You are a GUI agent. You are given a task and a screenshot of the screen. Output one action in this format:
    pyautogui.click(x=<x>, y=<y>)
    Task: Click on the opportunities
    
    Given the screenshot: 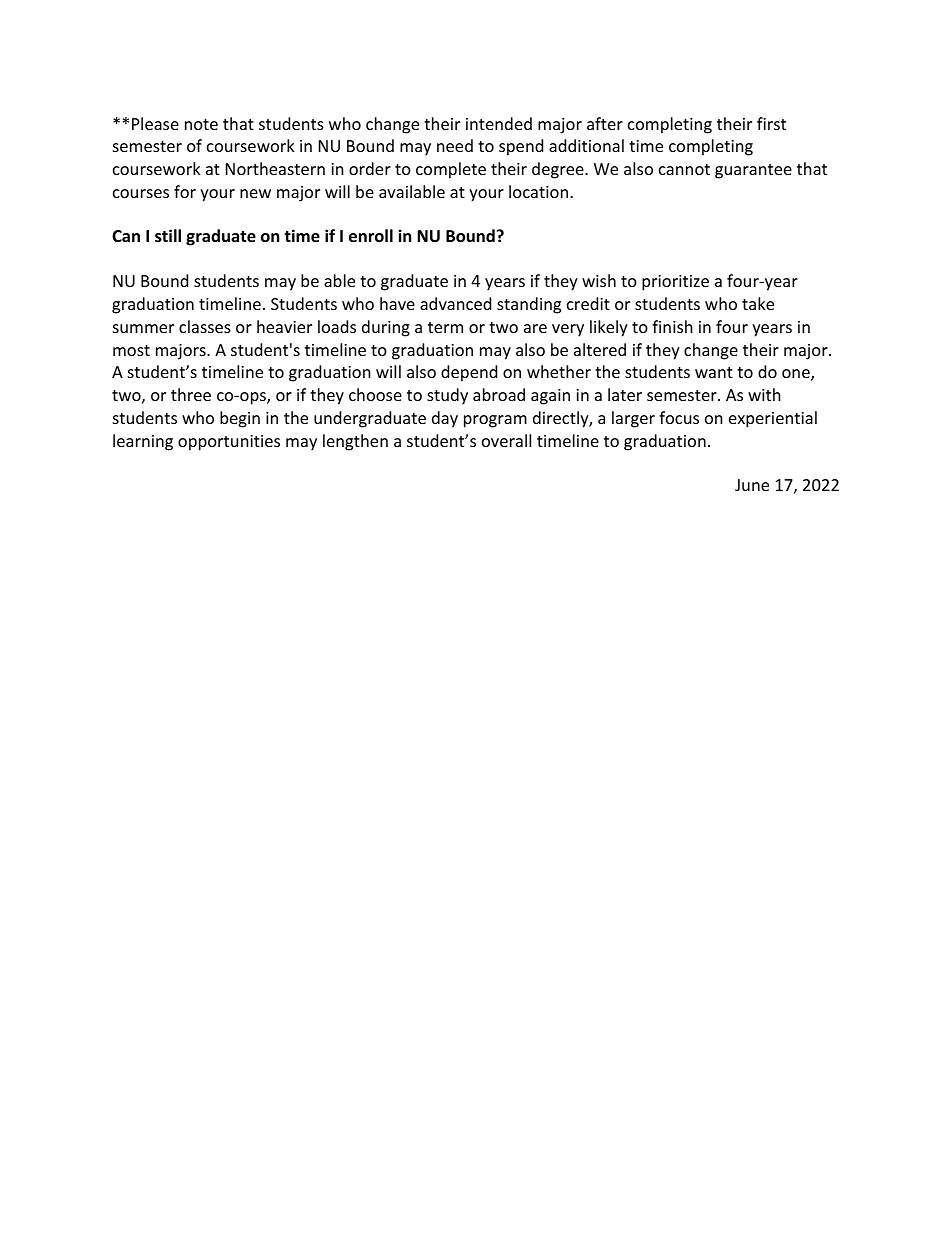 What is the action you would take?
    pyautogui.click(x=229, y=443)
